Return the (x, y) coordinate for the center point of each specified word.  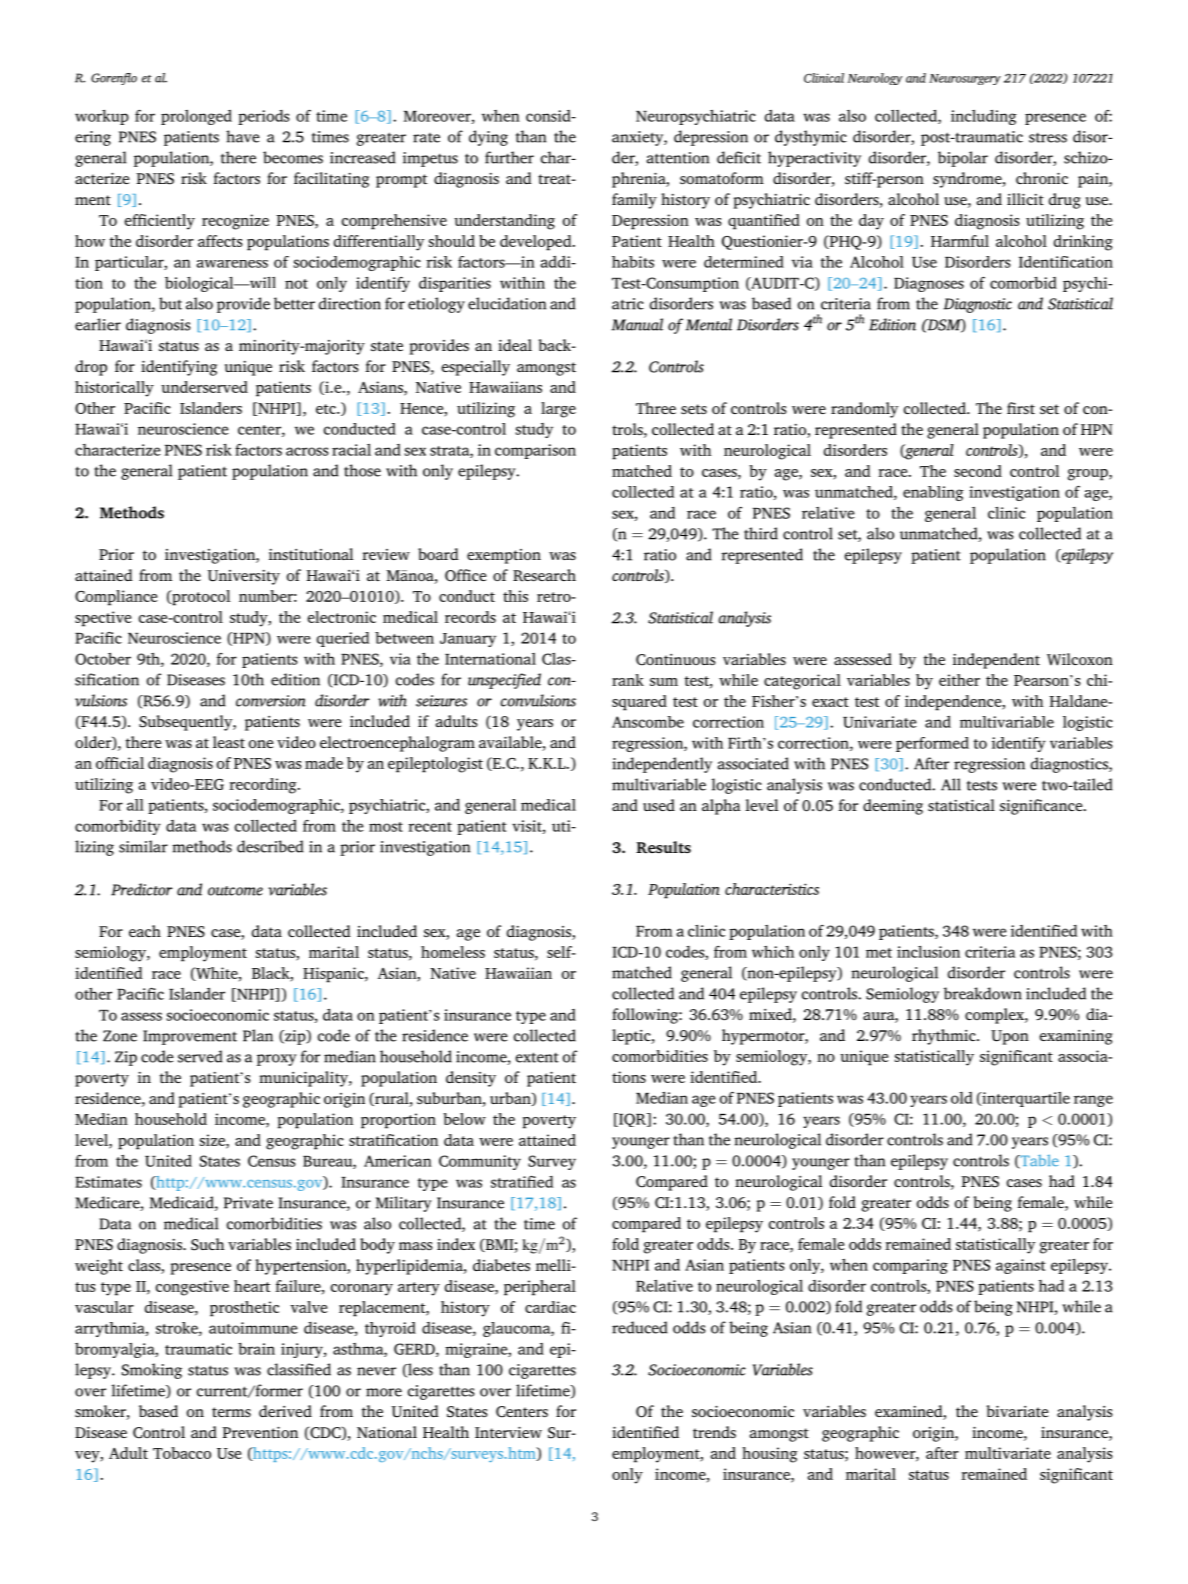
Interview (508, 1432)
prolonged (196, 117)
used (659, 805)
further (509, 157)
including (984, 117)
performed (932, 744)
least (229, 742)
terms (231, 1412)
